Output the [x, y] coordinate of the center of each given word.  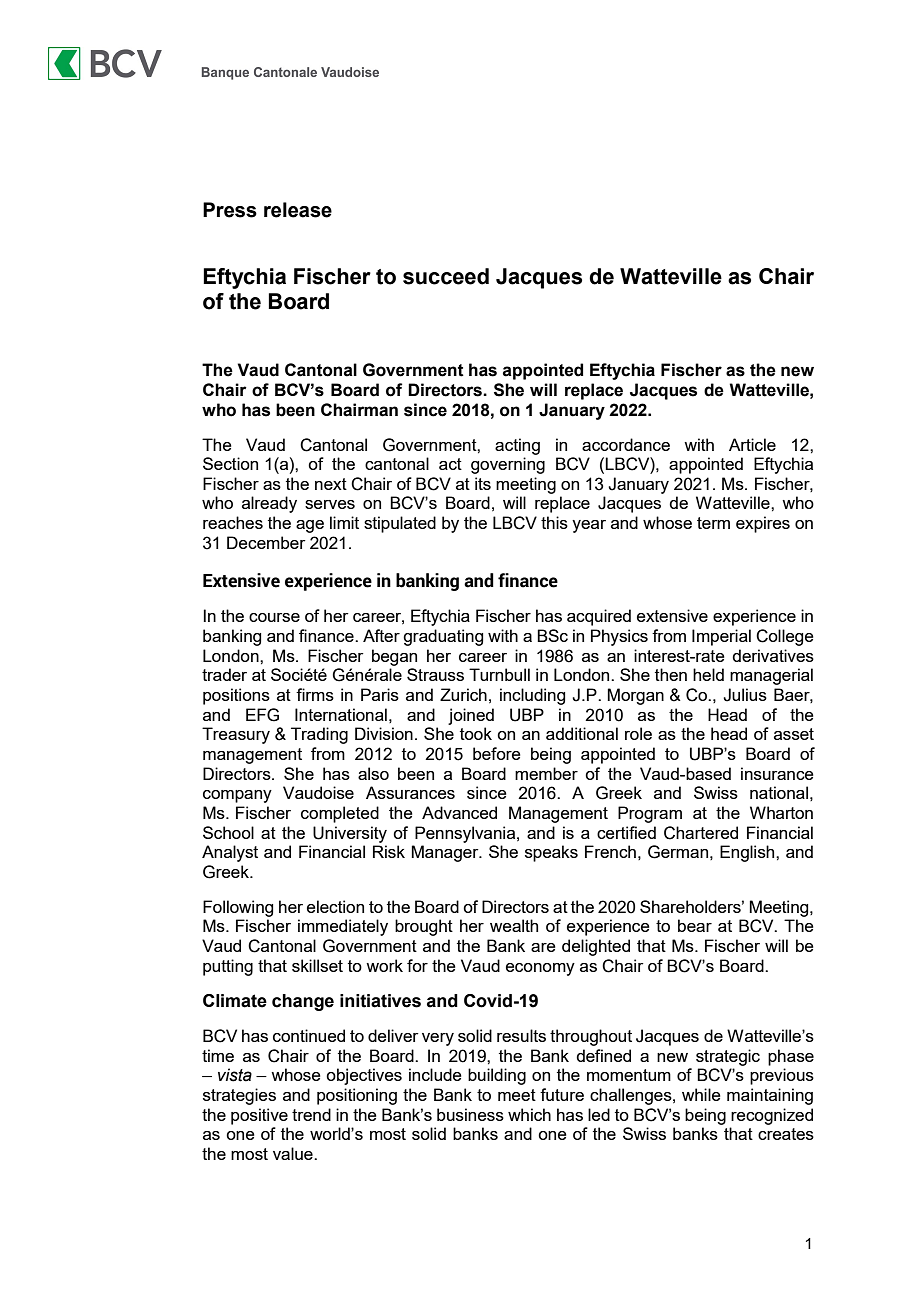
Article [752, 444]
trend [311, 1114]
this [554, 522]
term [713, 523]
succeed [446, 276]
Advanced [459, 812]
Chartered [701, 833]
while [701, 1094]
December [266, 542]
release [298, 210]
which [529, 1114]
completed [340, 814]
